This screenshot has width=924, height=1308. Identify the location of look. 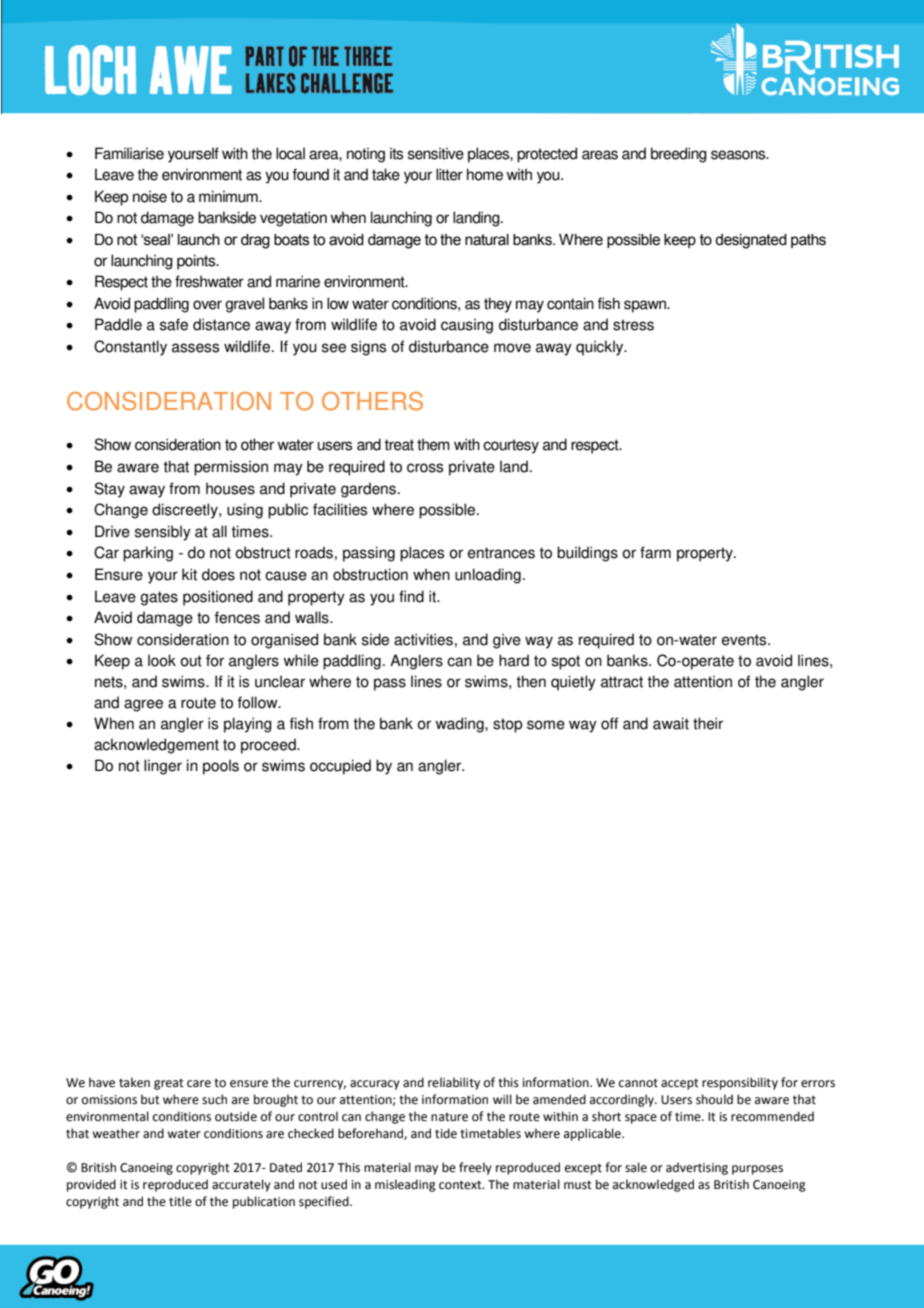
(162, 660).
